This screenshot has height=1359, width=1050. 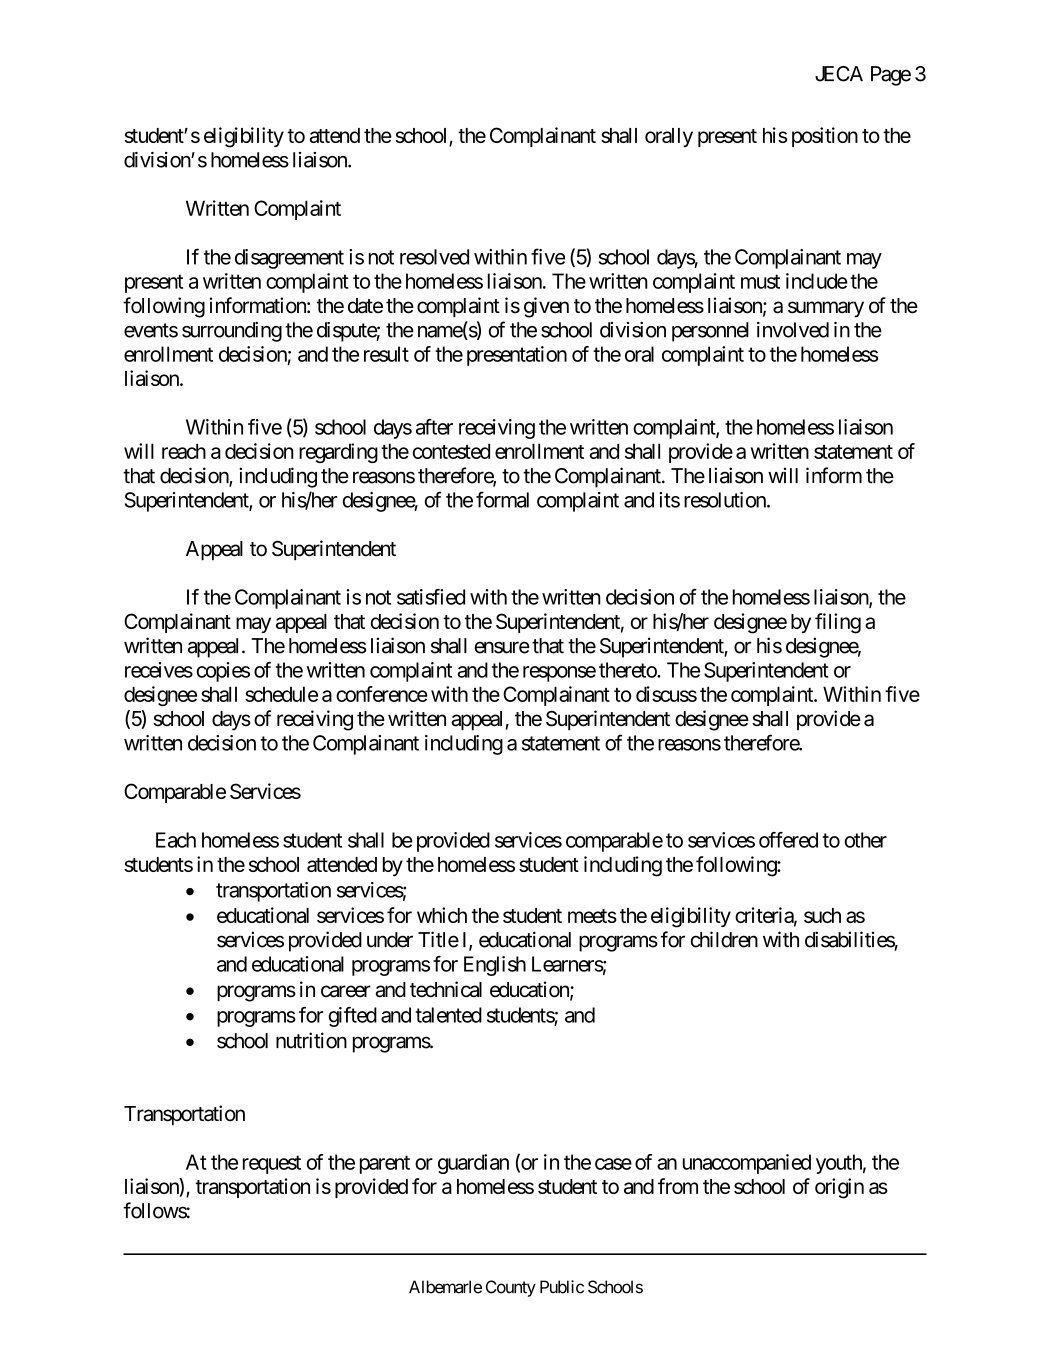 I want to click on thereto, so click(x=628, y=670).
